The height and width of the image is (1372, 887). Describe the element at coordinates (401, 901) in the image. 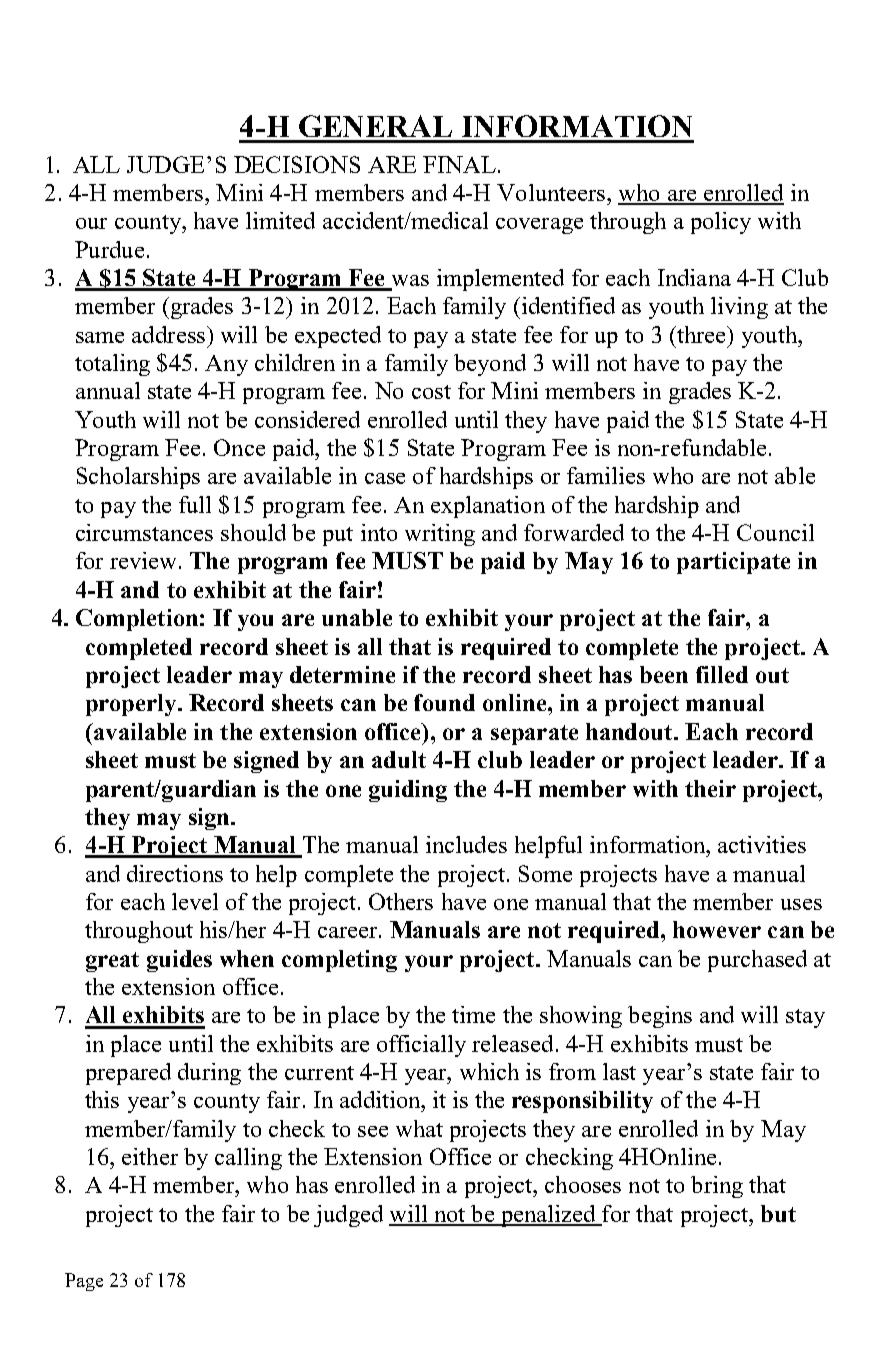

I see `Others` at that location.
